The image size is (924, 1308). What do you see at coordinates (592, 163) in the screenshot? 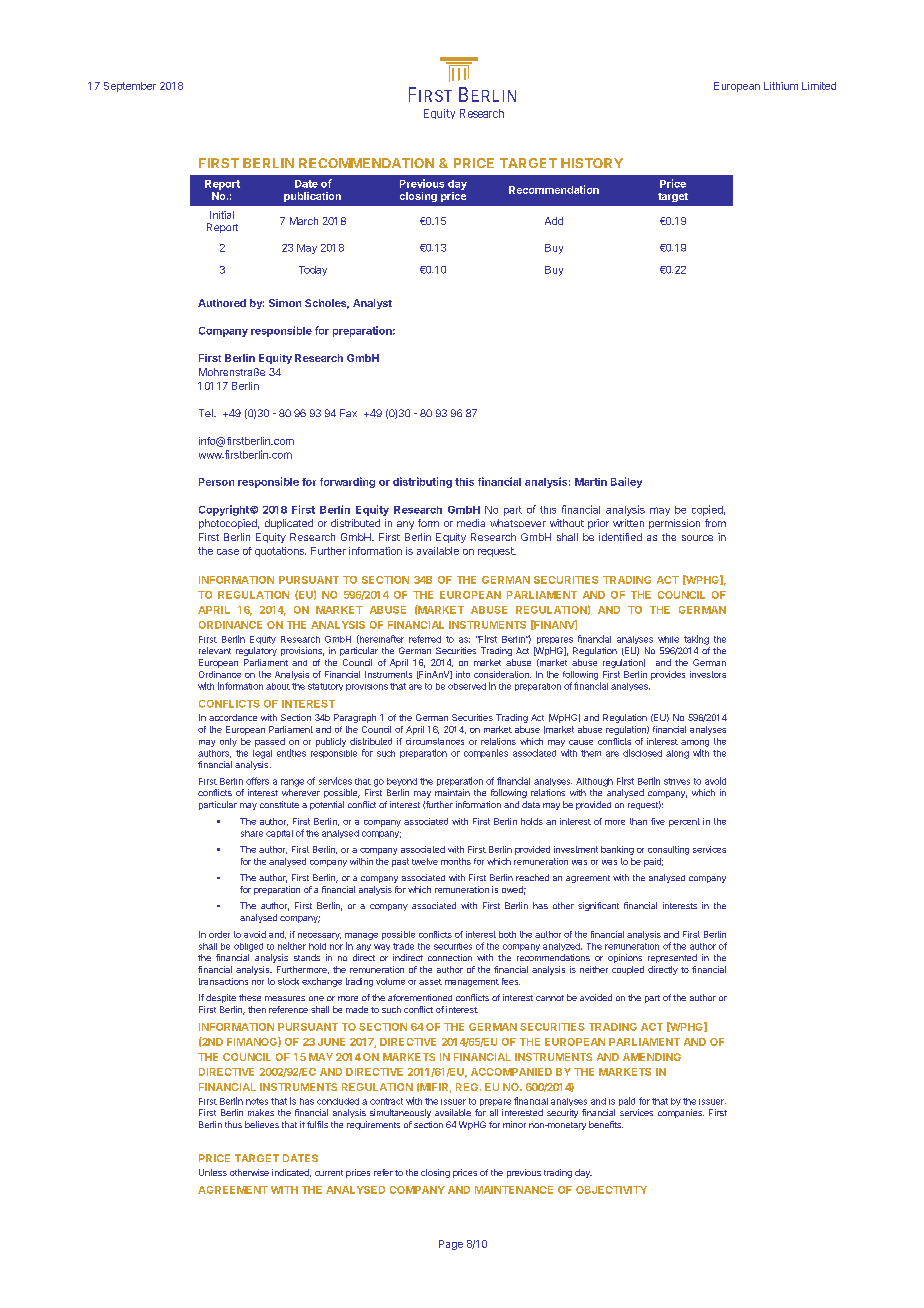
I see `HISTORY` at bounding box center [592, 163].
